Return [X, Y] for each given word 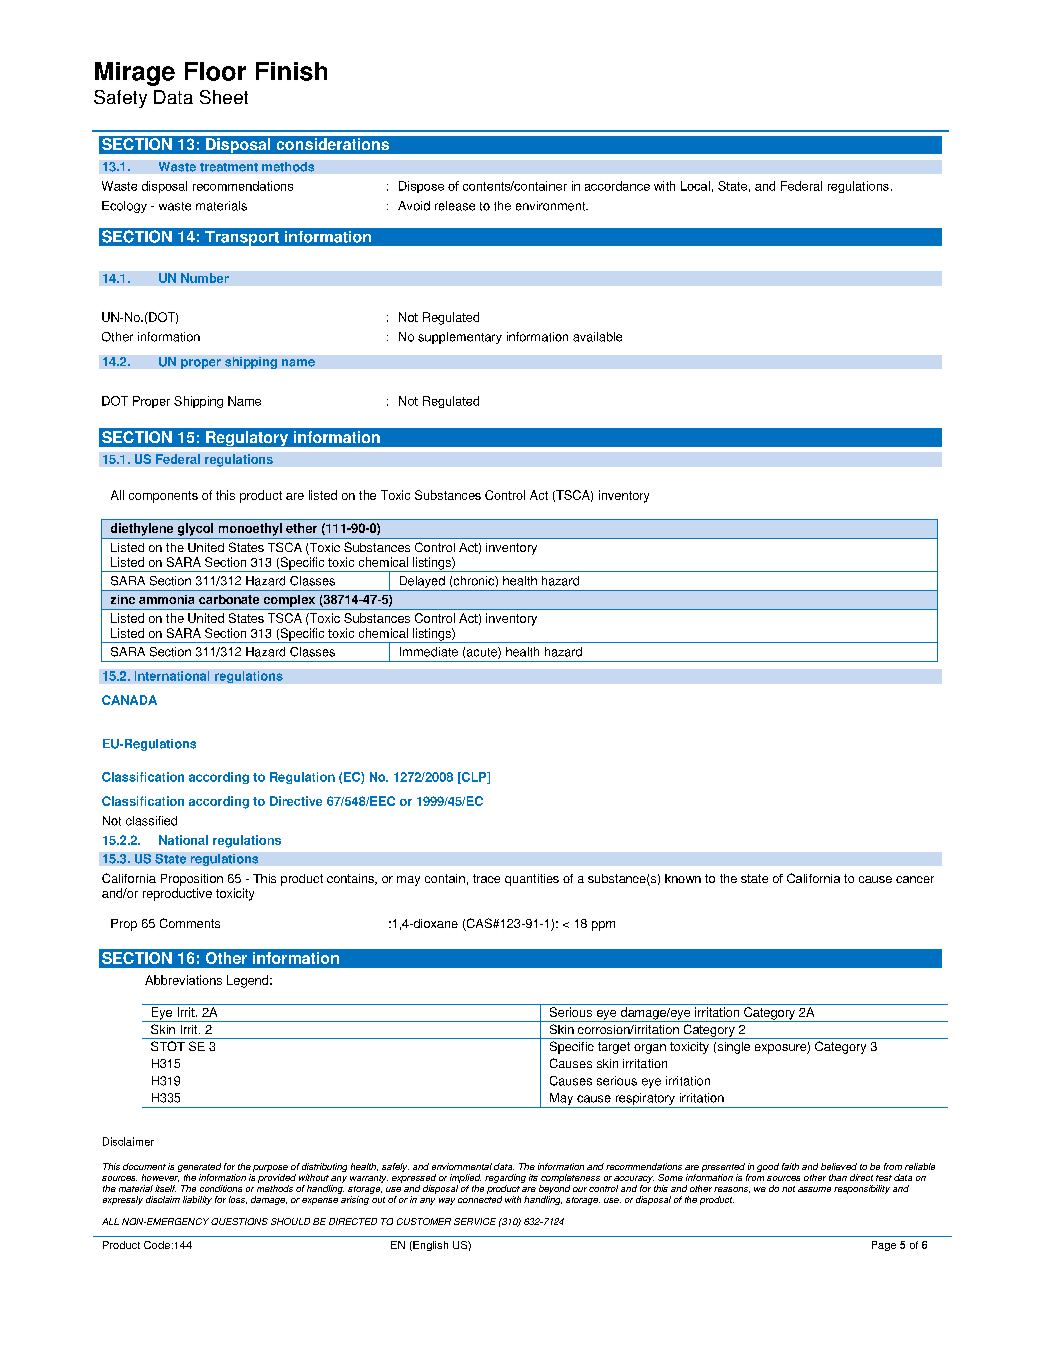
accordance [617, 186]
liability [197, 1200]
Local [695, 186]
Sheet [224, 97]
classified [151, 821]
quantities [532, 880]
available [597, 337]
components [163, 497]
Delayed [422, 583]
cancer [915, 879]
